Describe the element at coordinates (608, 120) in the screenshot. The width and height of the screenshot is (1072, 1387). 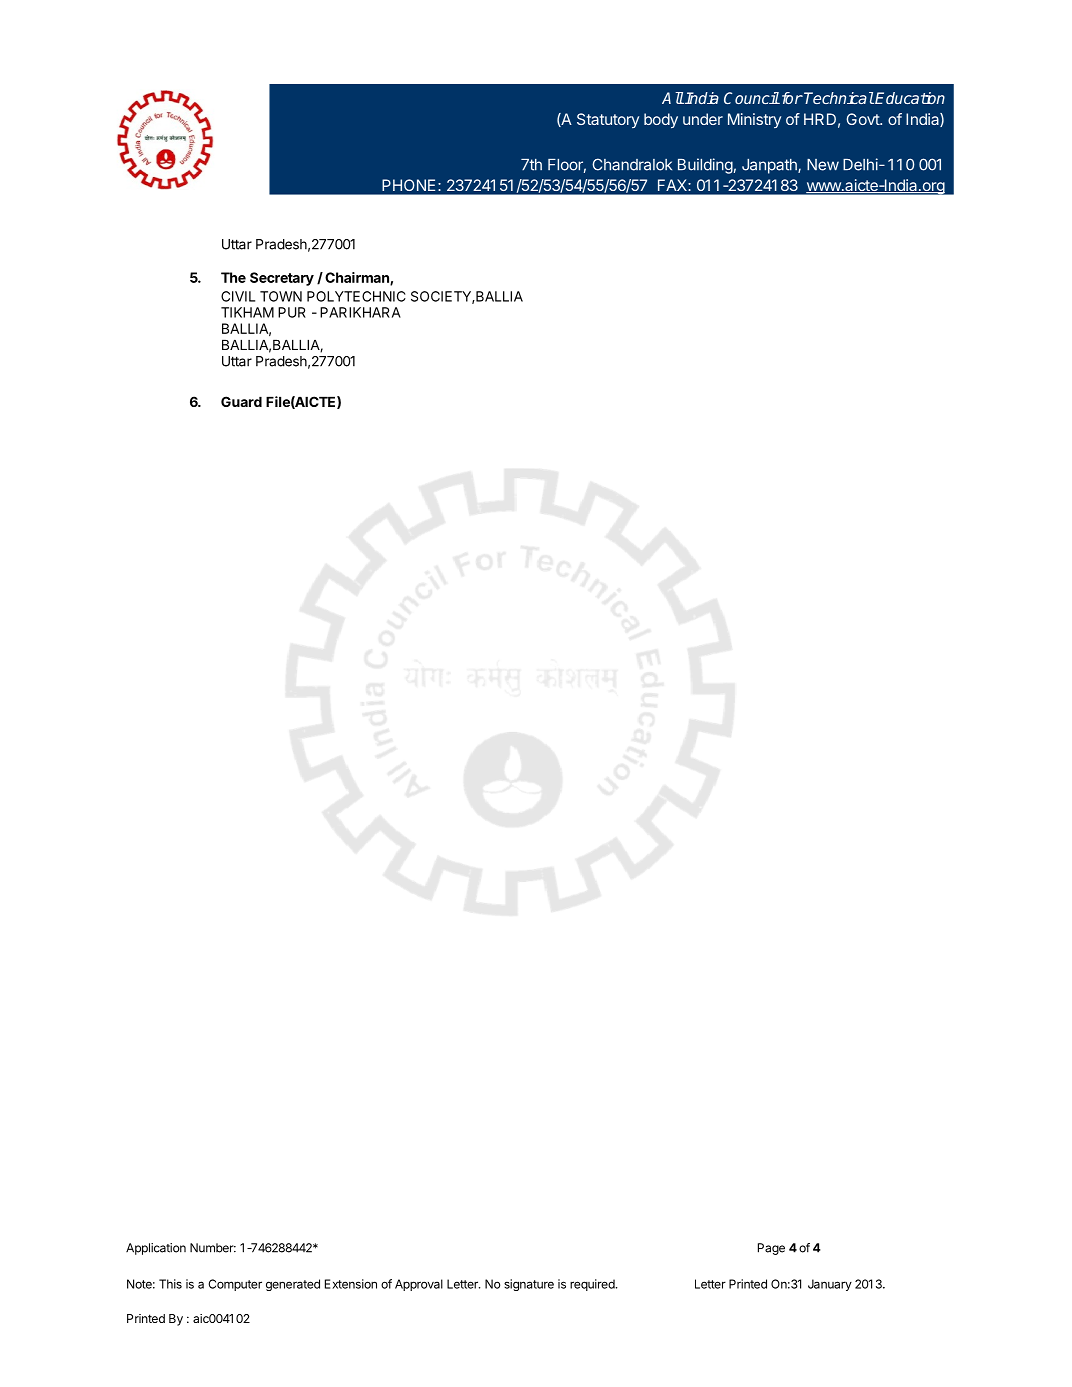
I see `Statutory` at that location.
